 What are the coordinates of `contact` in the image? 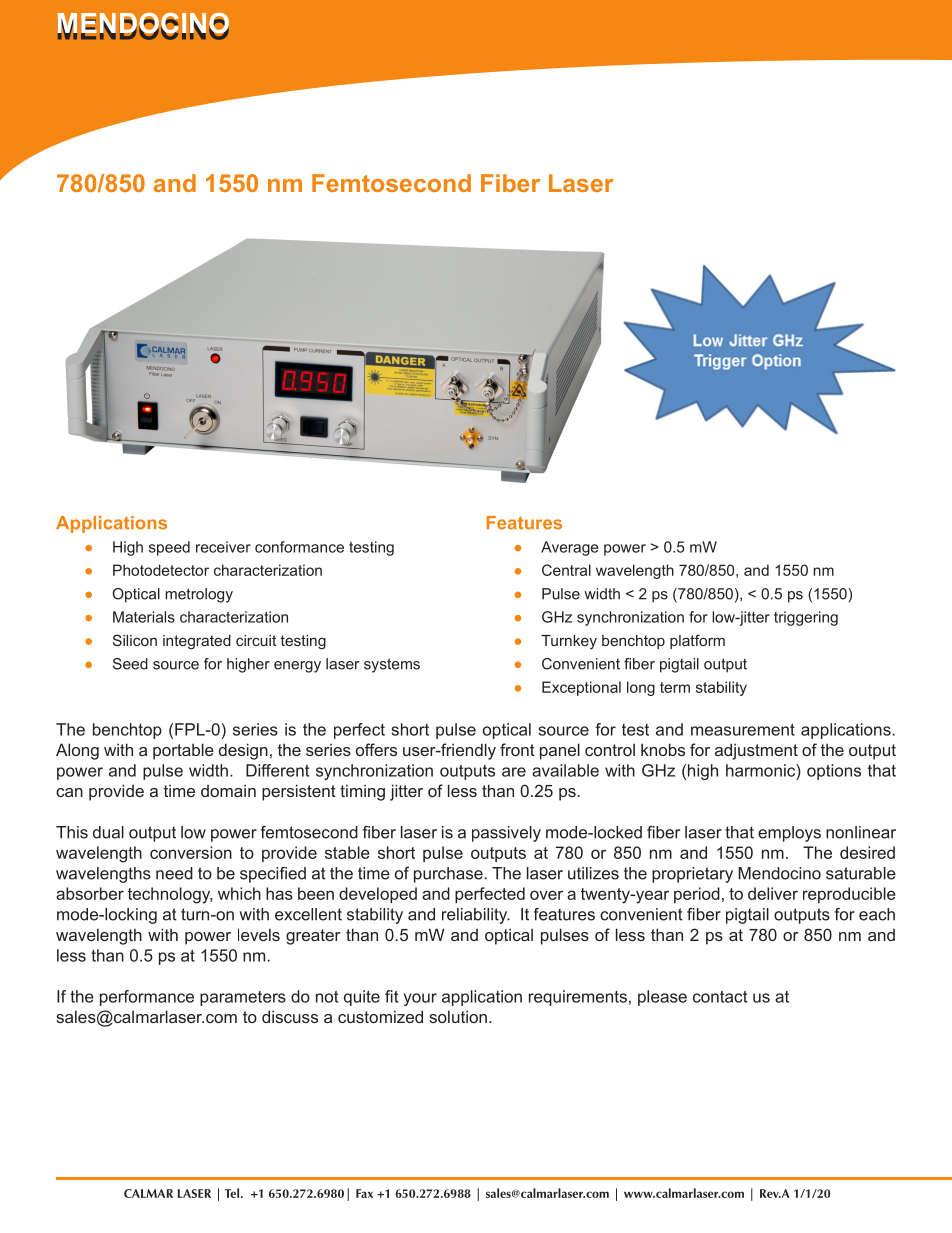 It's located at (720, 997).
